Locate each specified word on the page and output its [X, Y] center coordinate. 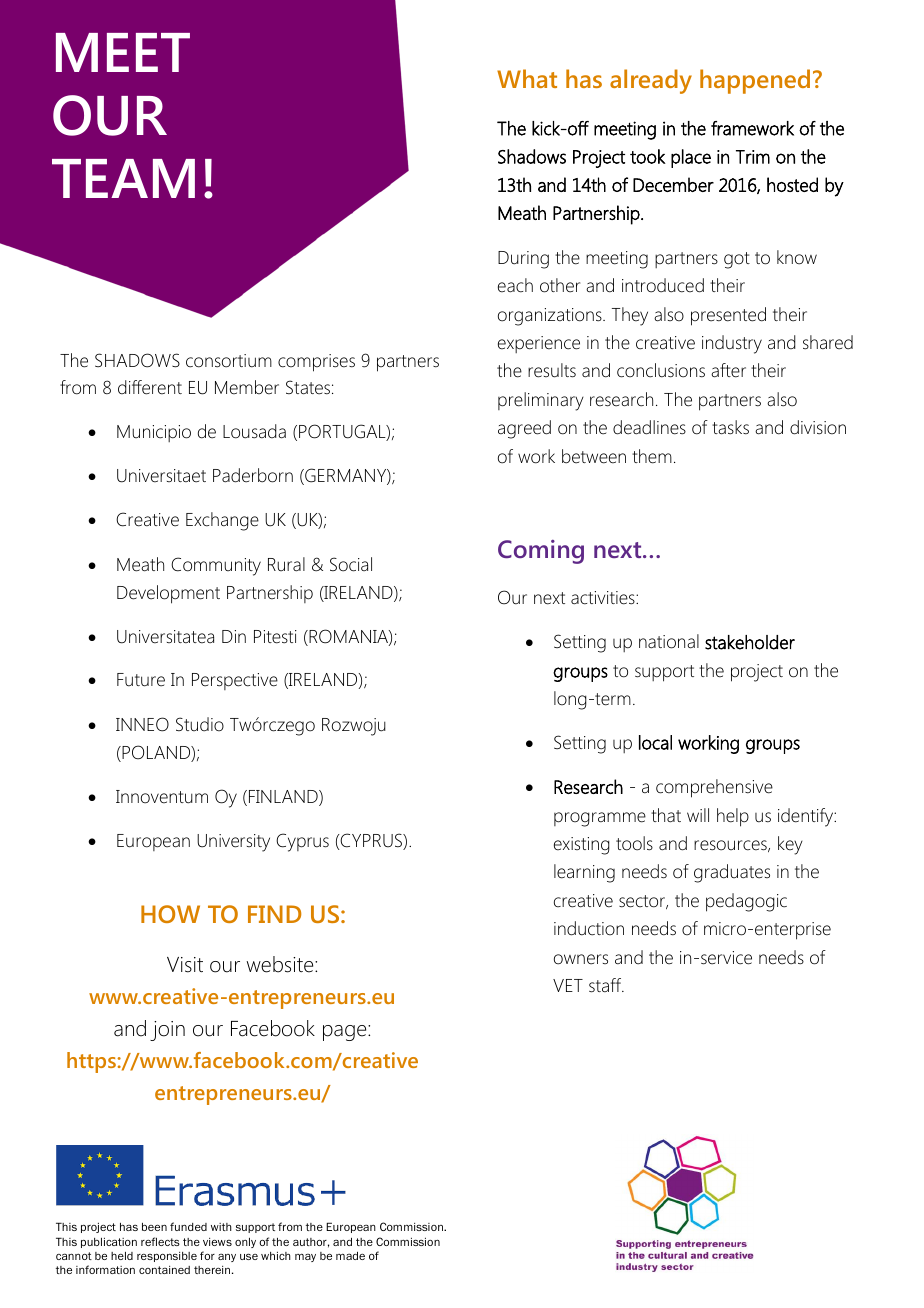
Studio [200, 724]
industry [732, 344]
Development [168, 594]
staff [606, 985]
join [167, 1031]
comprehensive [714, 788]
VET [568, 985]
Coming [541, 552]
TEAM [123, 178]
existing [582, 846]
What [527, 78]
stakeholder [750, 642]
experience [539, 344]
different [150, 387]
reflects [160, 1241]
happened [755, 81]
